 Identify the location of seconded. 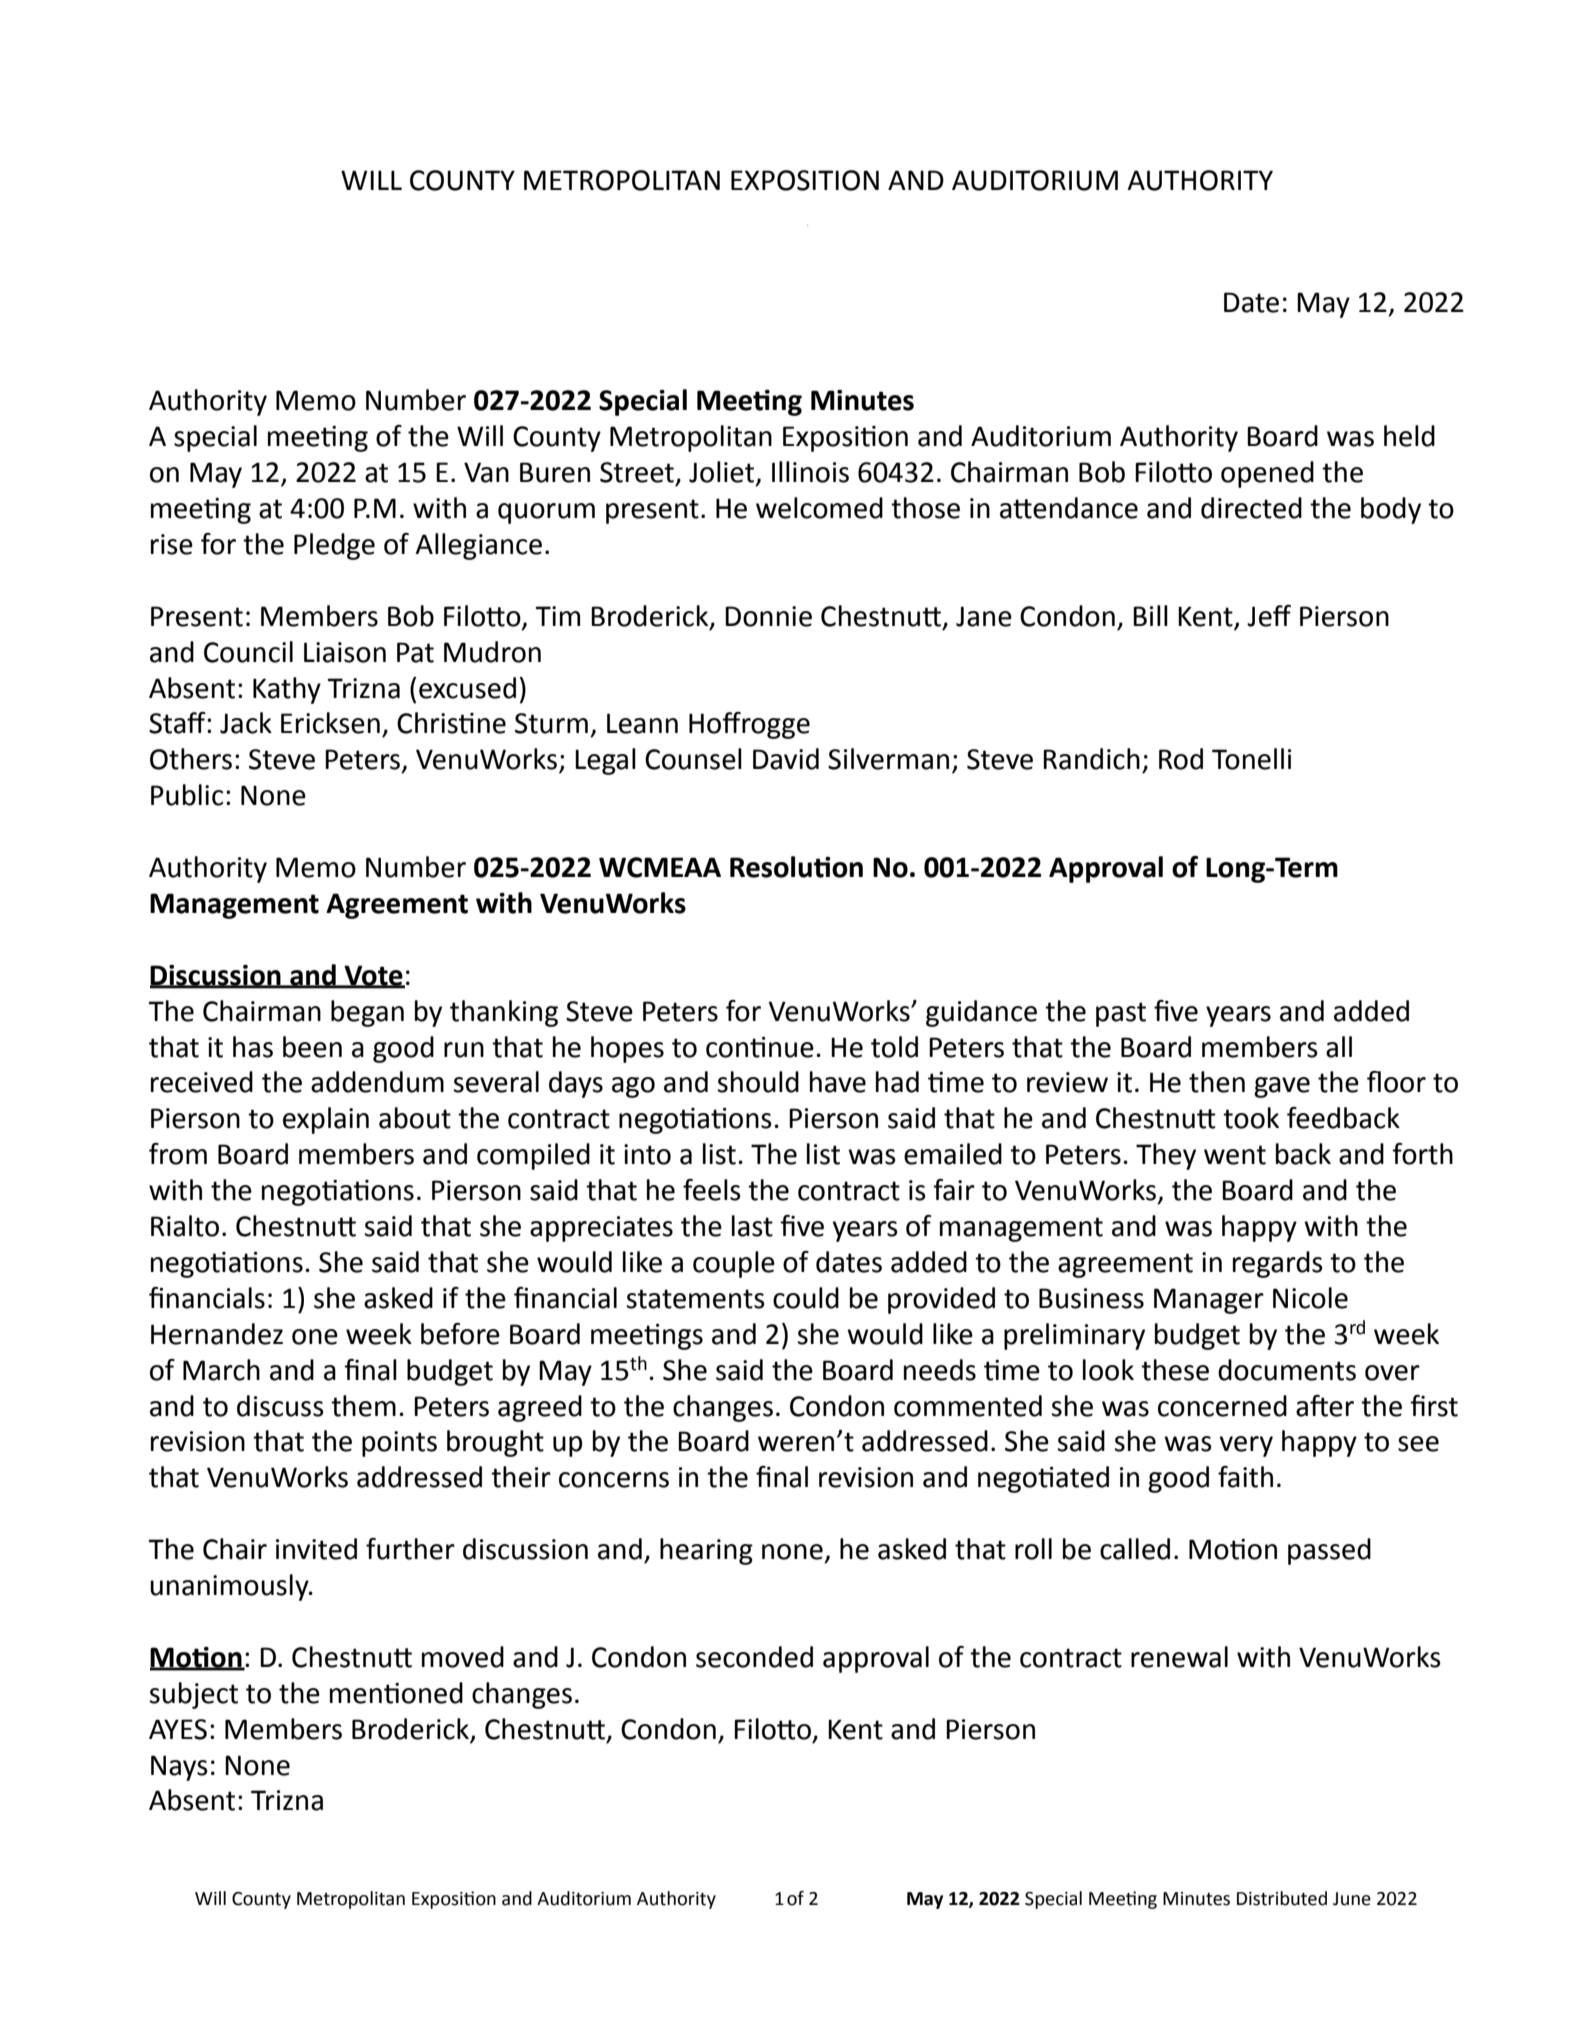
(754, 1657).
